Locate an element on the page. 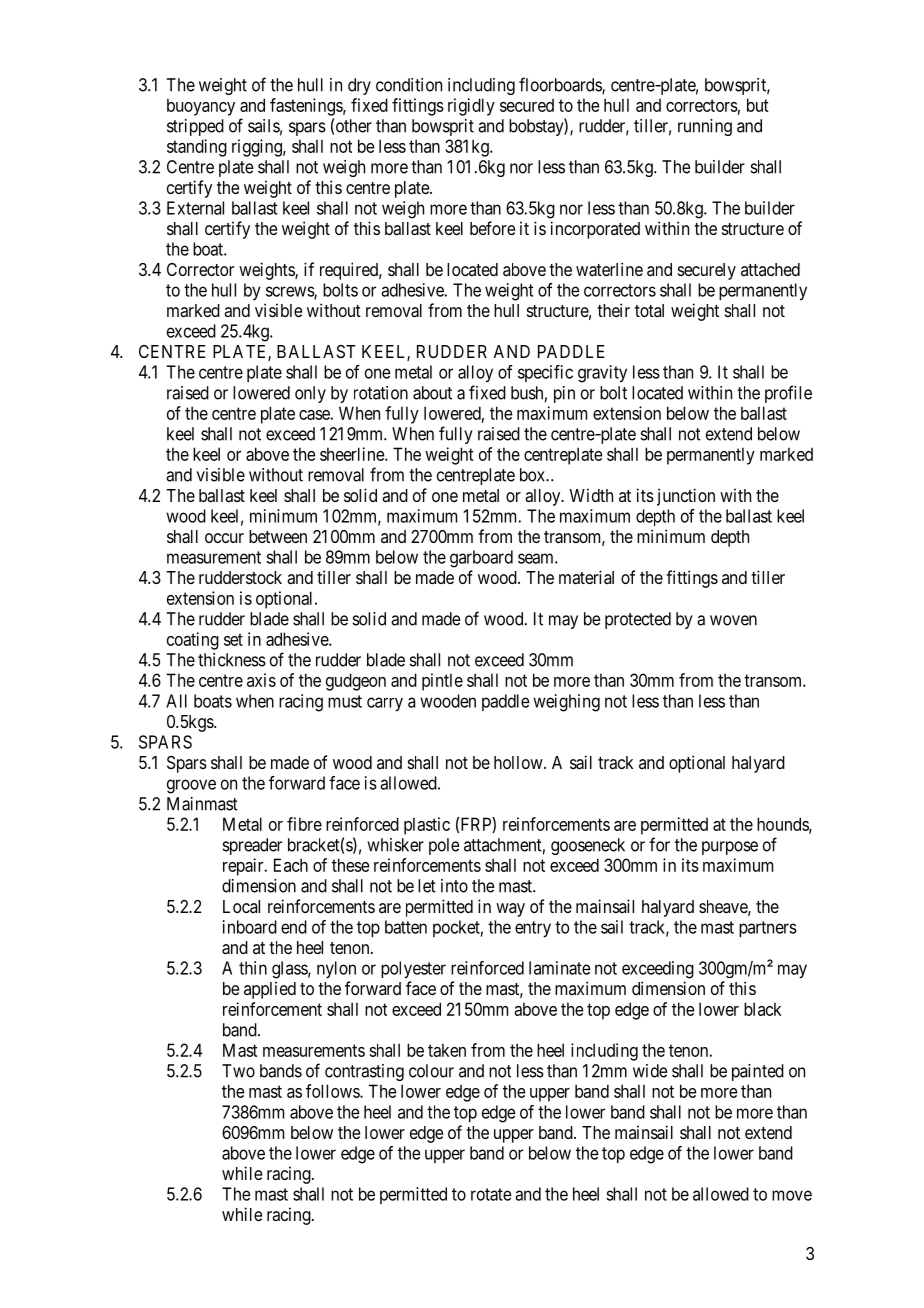 The width and height of the image is (924, 1308). set is located at coordinates (233, 639).
